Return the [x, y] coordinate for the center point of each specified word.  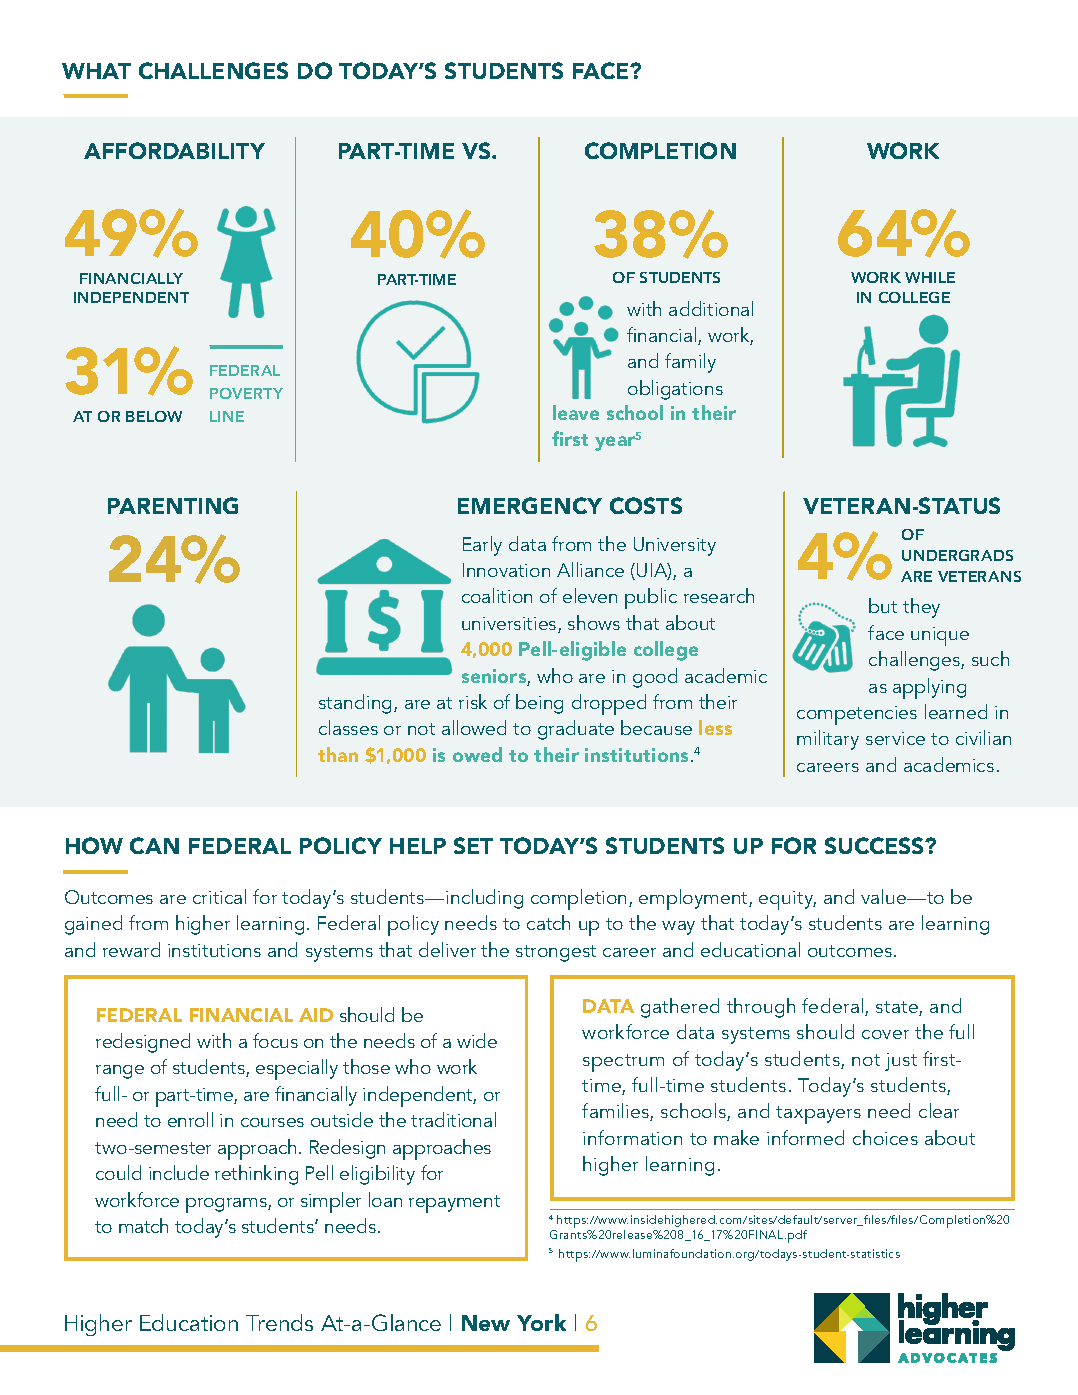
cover [885, 1034]
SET [473, 845]
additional [711, 308]
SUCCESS [875, 845]
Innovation [506, 570]
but [883, 605]
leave [576, 412]
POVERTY [246, 393]
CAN [154, 845]
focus [275, 1040]
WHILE [930, 277]
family [690, 363]
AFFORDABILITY [174, 150]
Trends [279, 1322]
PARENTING [173, 505]
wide [477, 1040]
